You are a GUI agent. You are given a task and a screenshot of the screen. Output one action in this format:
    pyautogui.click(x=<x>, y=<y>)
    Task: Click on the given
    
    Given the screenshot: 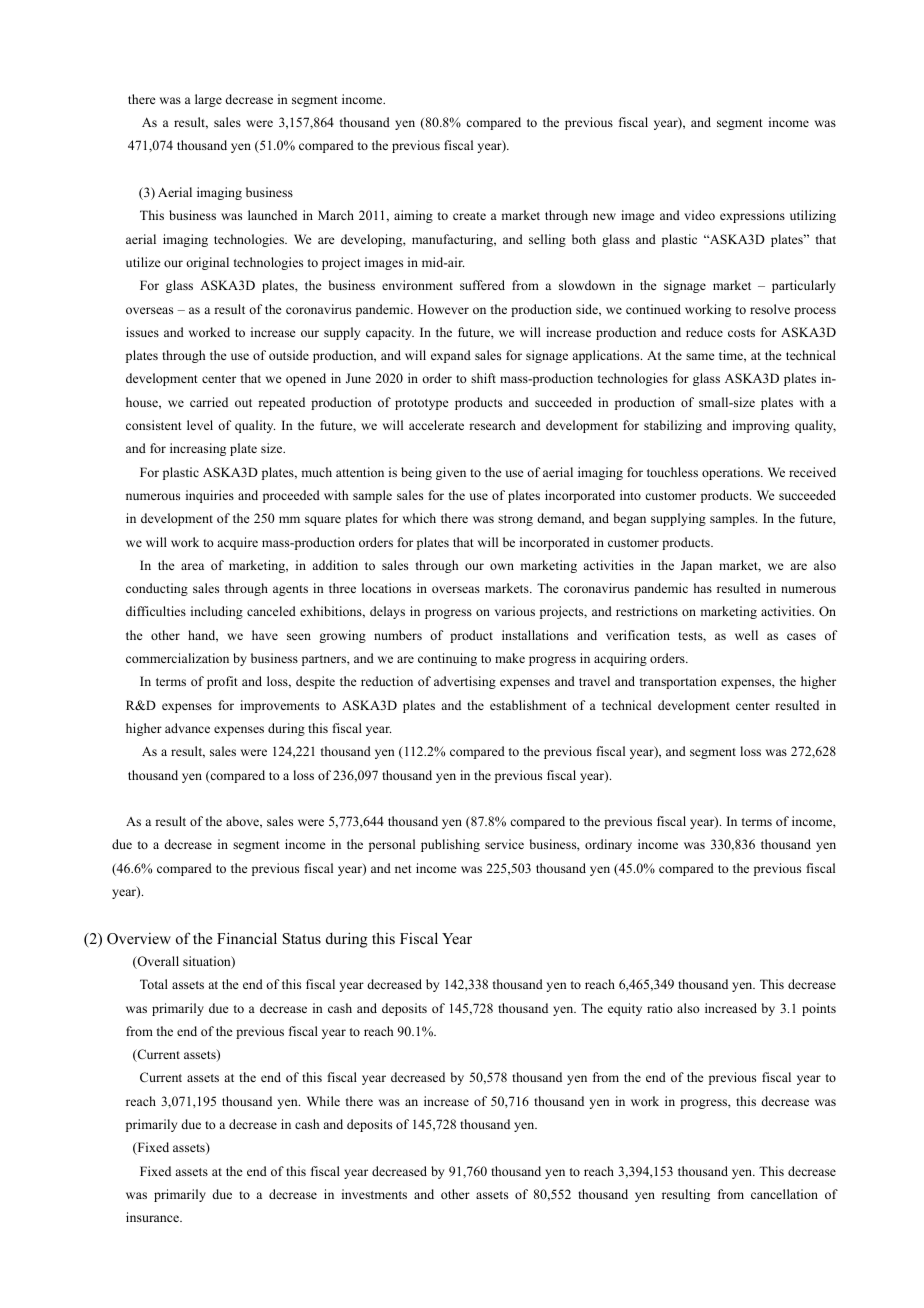 What is the action you would take?
    pyautogui.click(x=451, y=473)
